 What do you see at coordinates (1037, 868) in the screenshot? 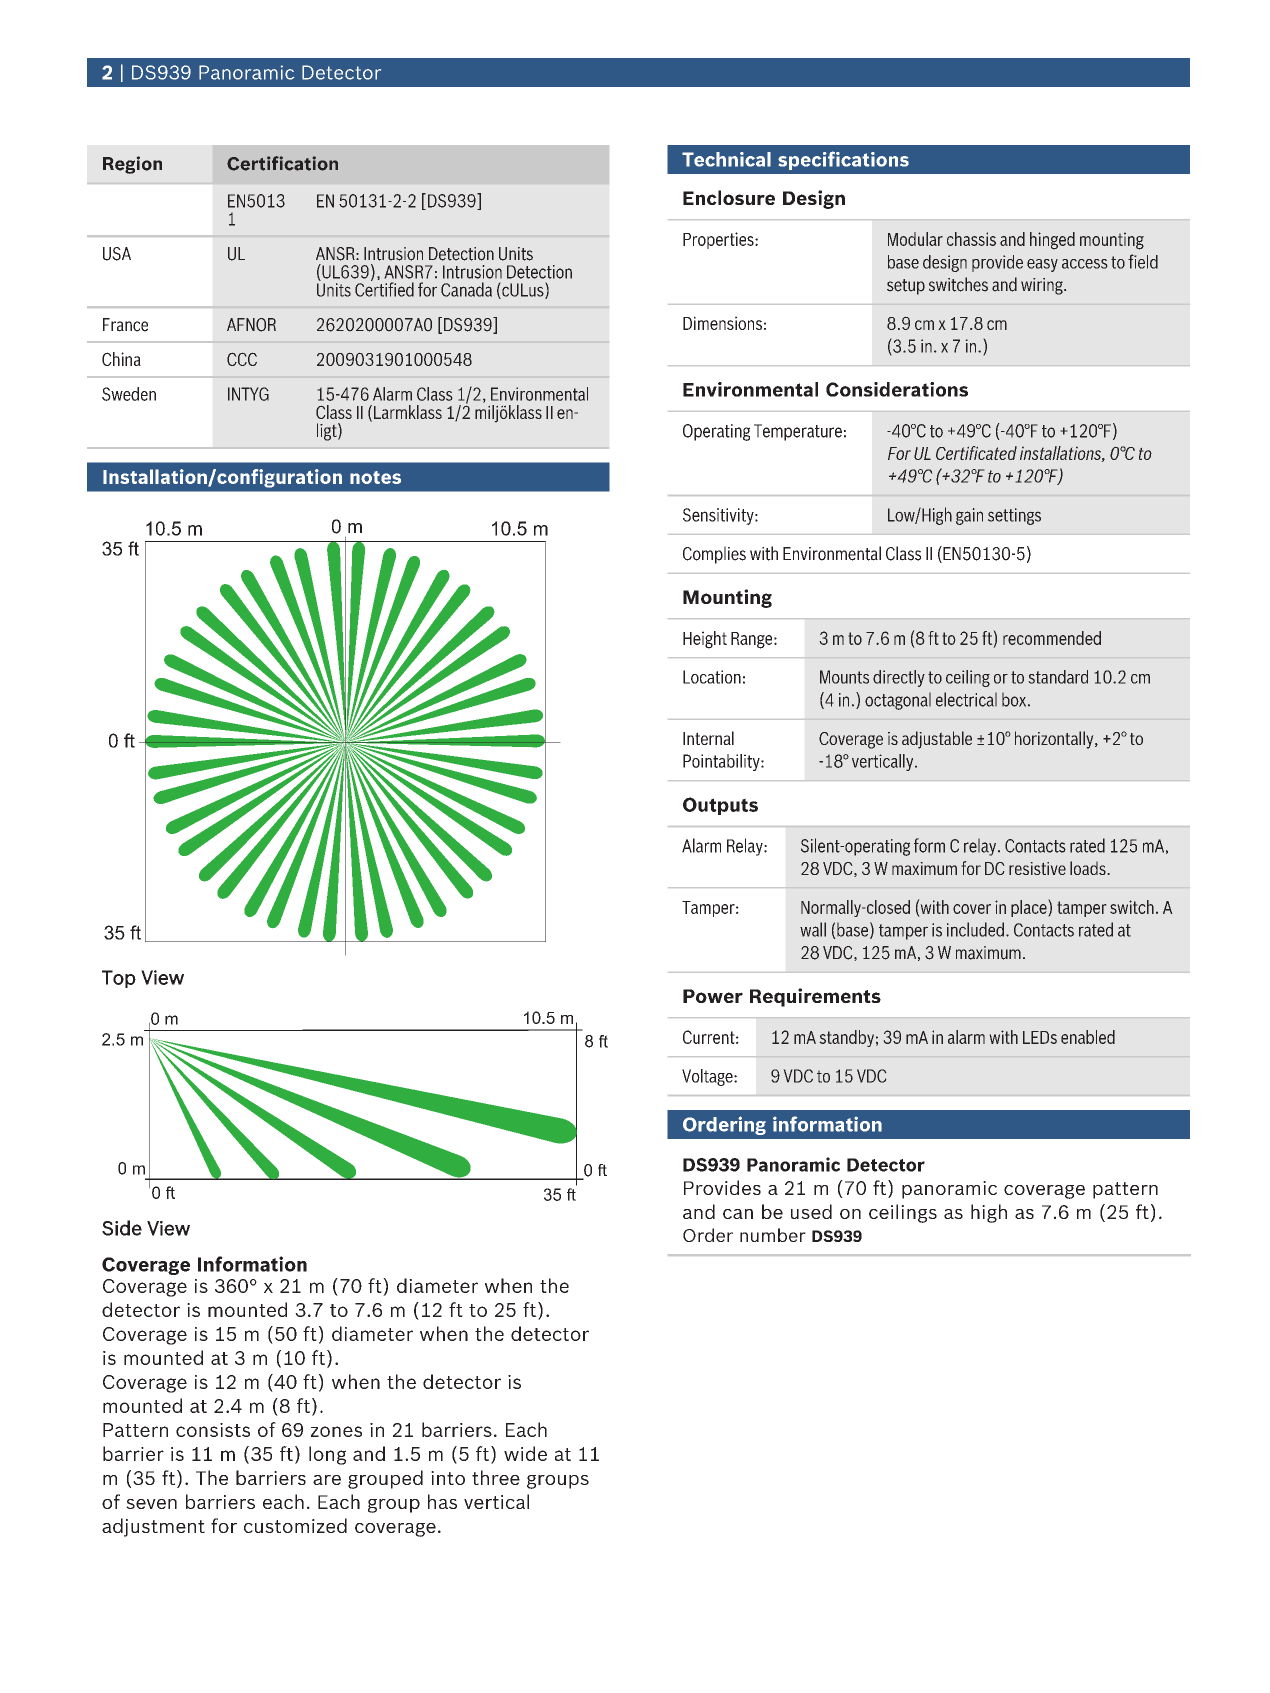
I see `resistive` at bounding box center [1037, 868].
